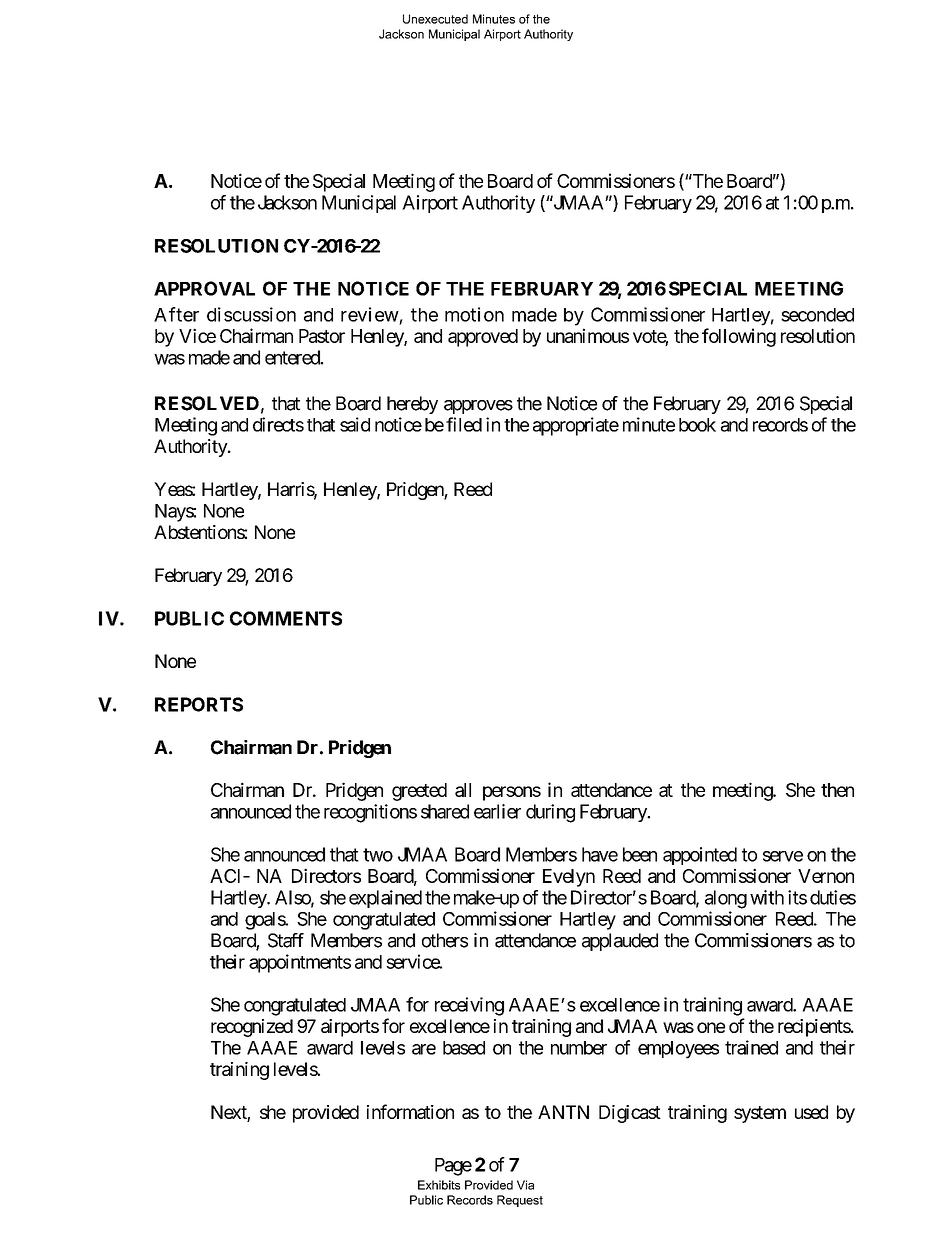 The width and height of the page is (952, 1233). Describe the element at coordinates (251, 314) in the page. I see `discussion` at that location.
